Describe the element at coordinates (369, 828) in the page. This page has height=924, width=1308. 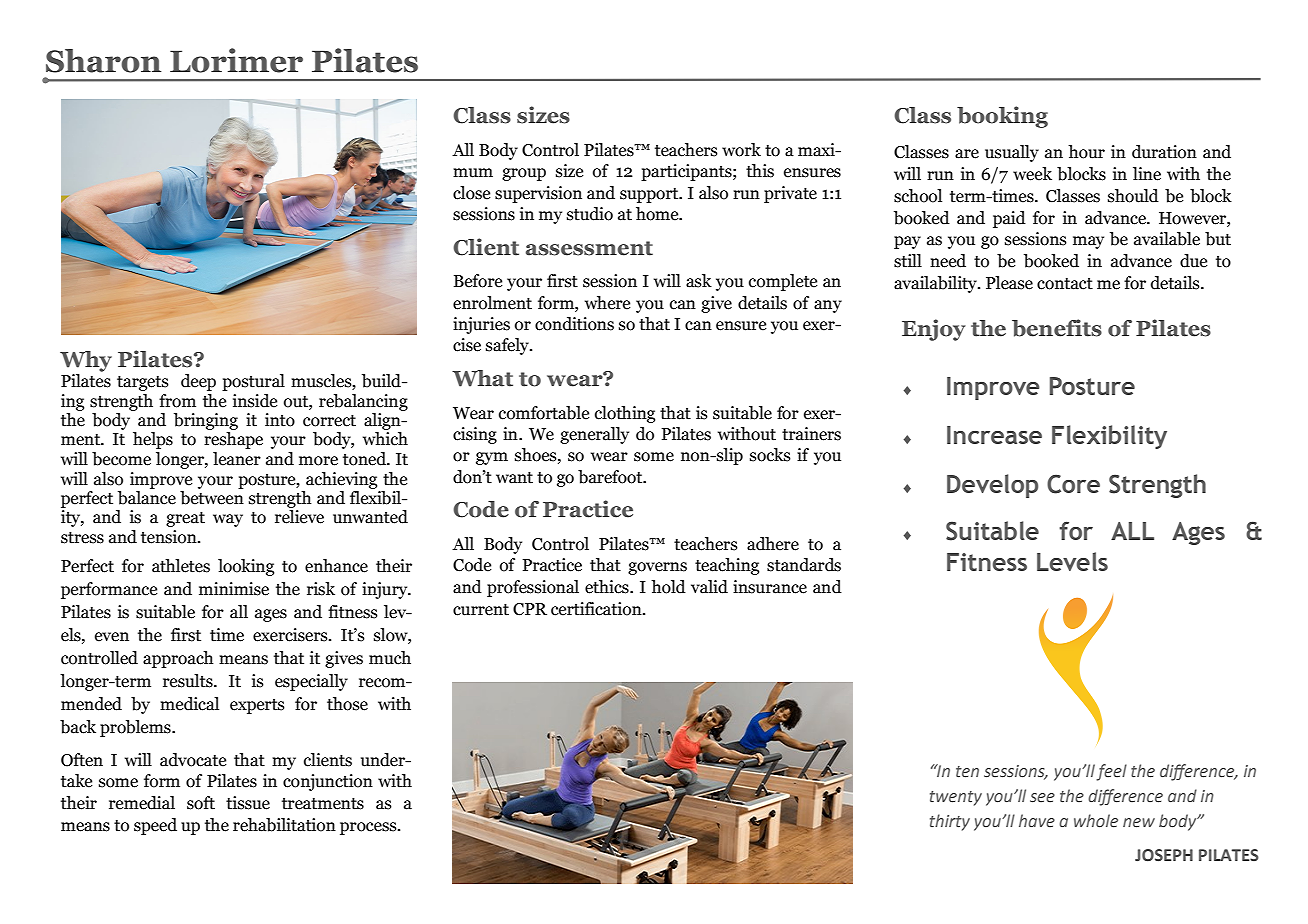
I see `process` at that location.
